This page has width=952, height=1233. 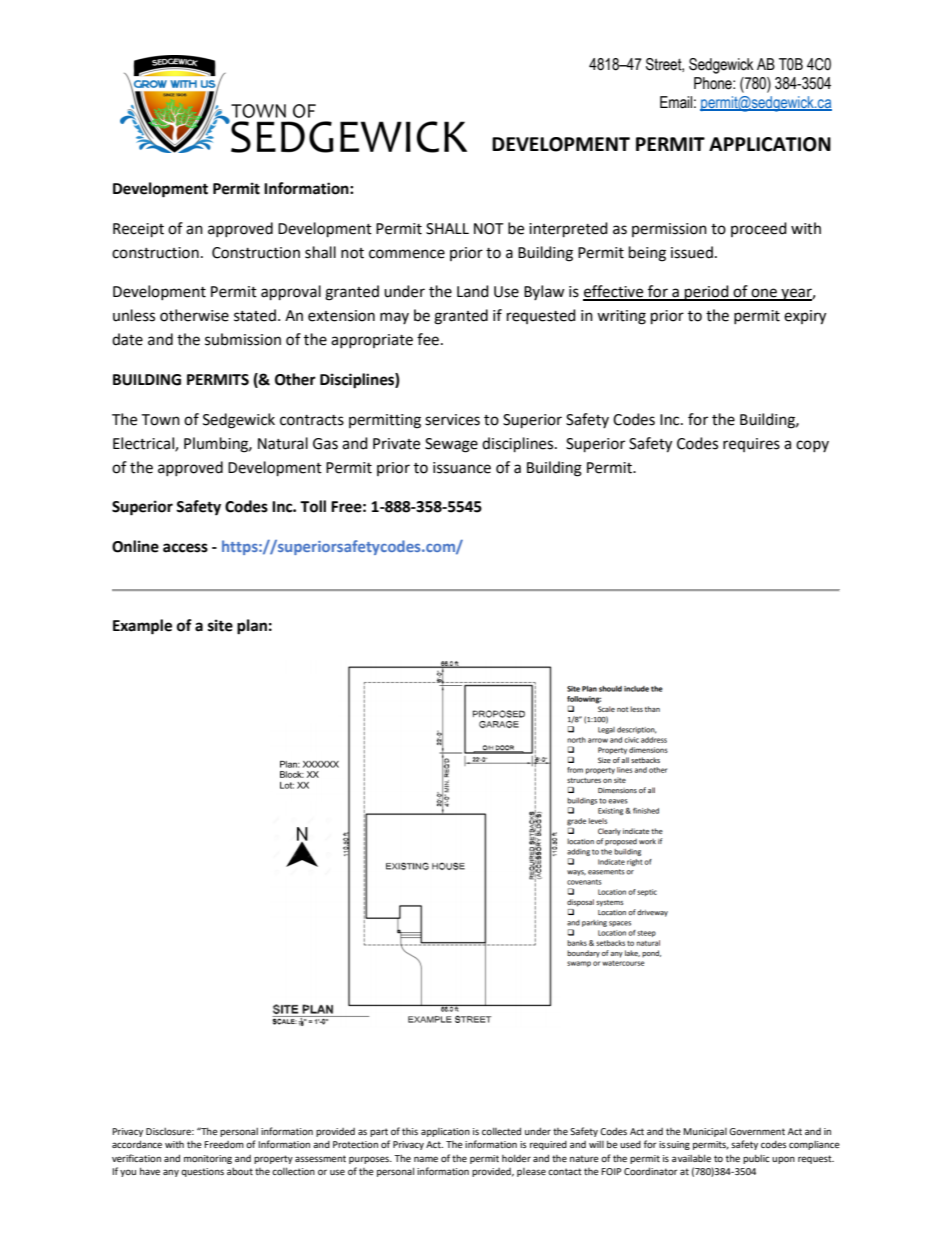 What do you see at coordinates (208, 1159) in the page?
I see `monitoring` at bounding box center [208, 1159].
